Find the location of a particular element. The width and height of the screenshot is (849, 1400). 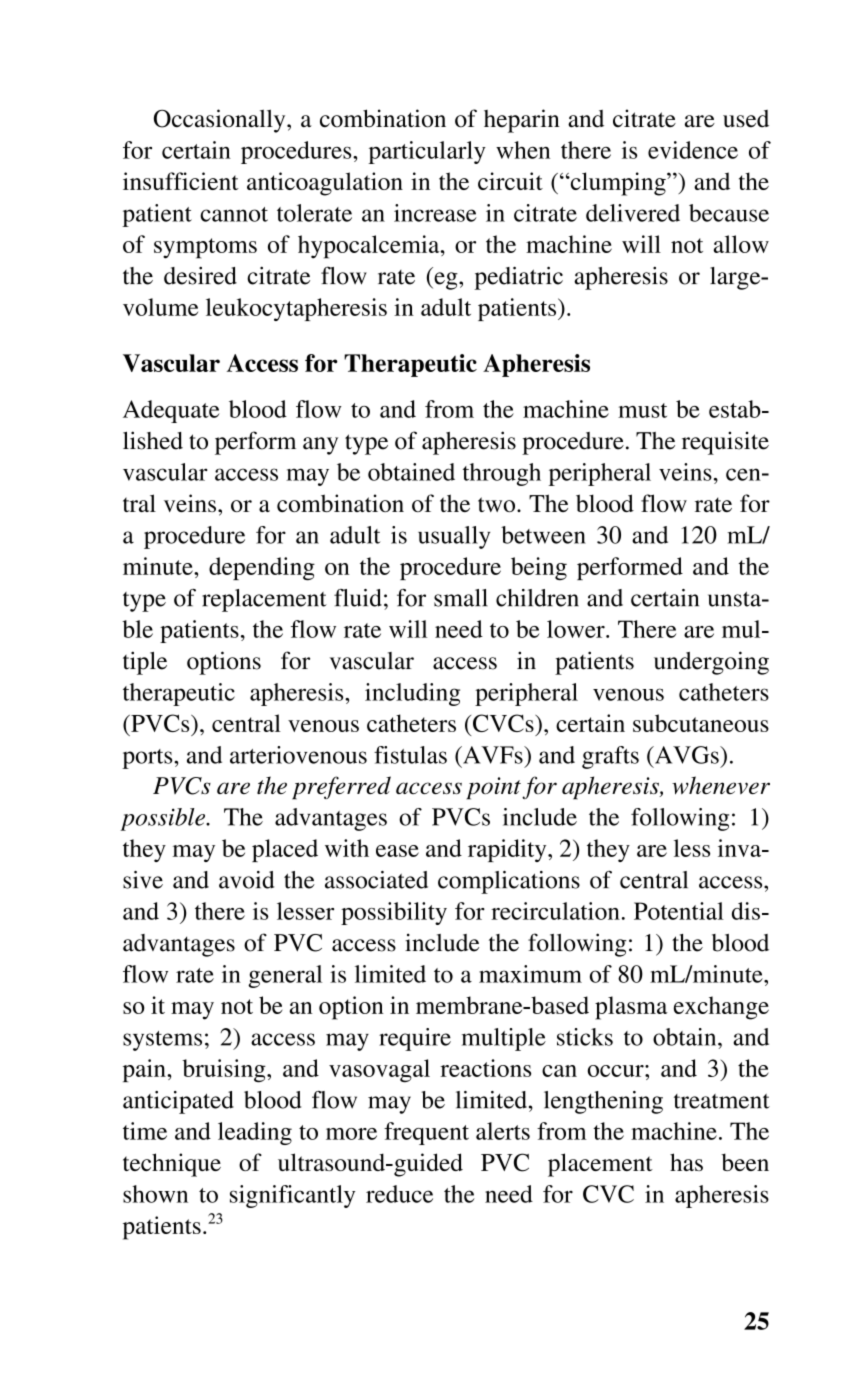

has is located at coordinates (686, 1162).
